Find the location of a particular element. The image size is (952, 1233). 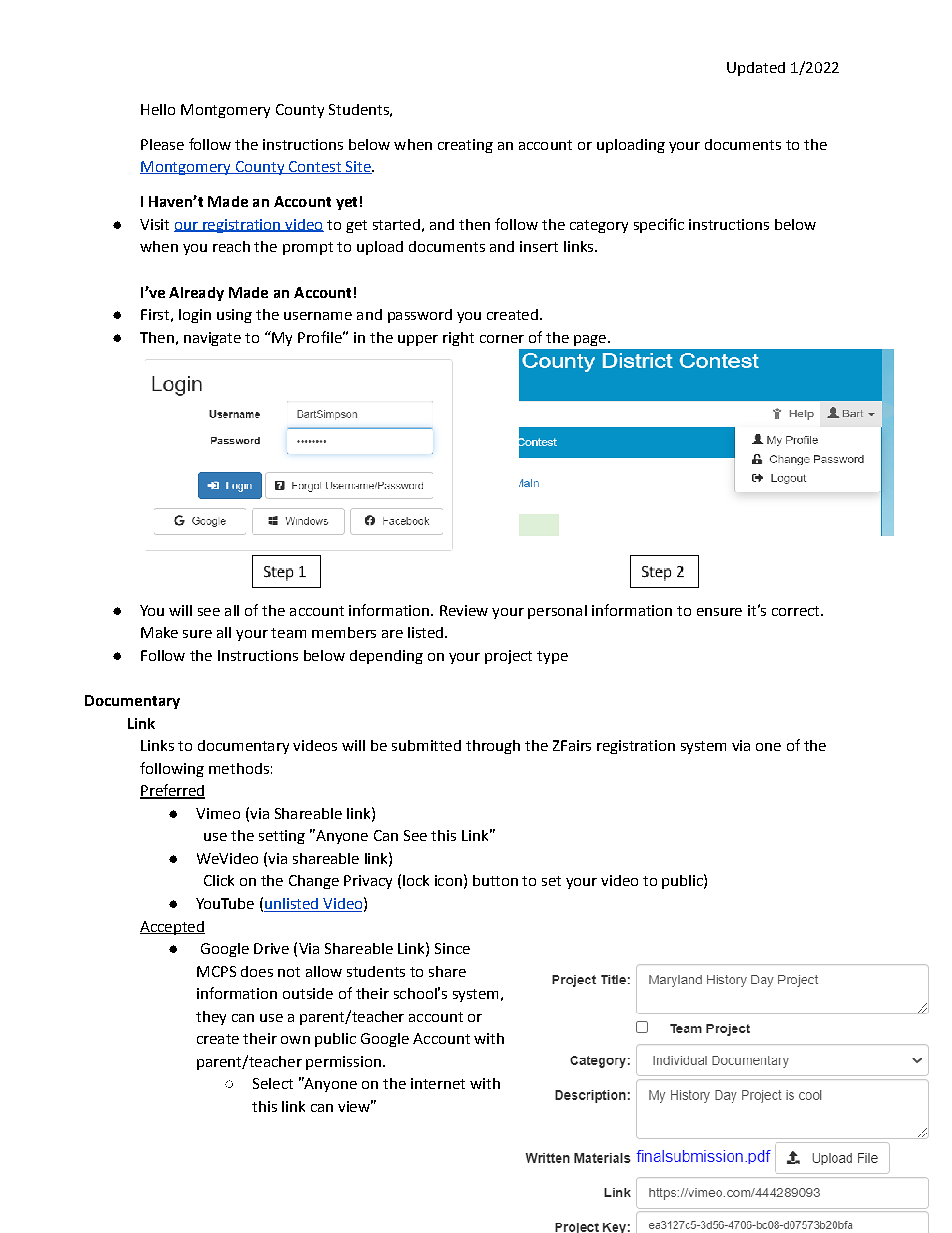

Vimeo is located at coordinates (218, 813).
